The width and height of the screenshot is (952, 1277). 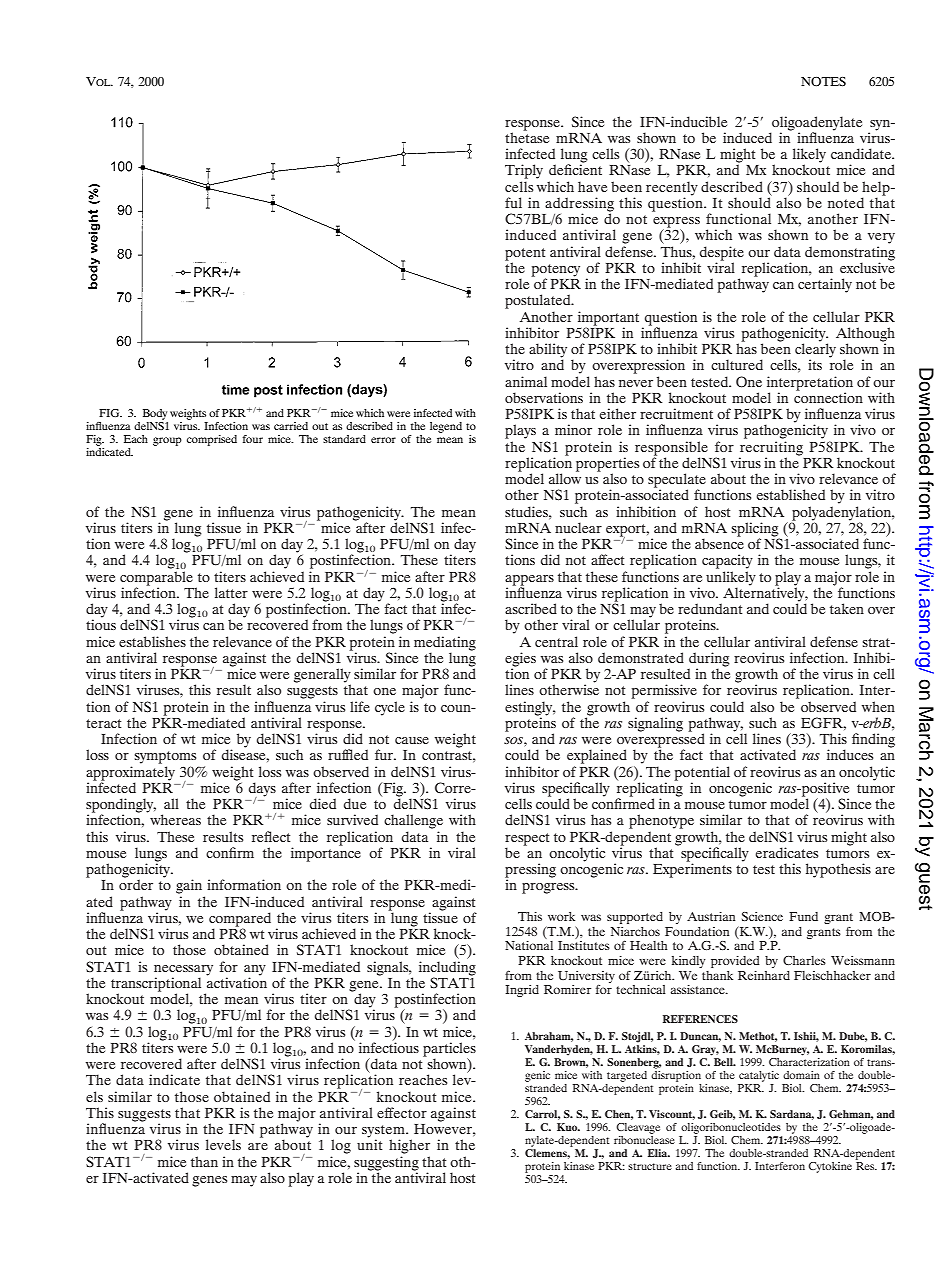 What do you see at coordinates (526, 381) in the screenshot?
I see `animal` at bounding box center [526, 381].
